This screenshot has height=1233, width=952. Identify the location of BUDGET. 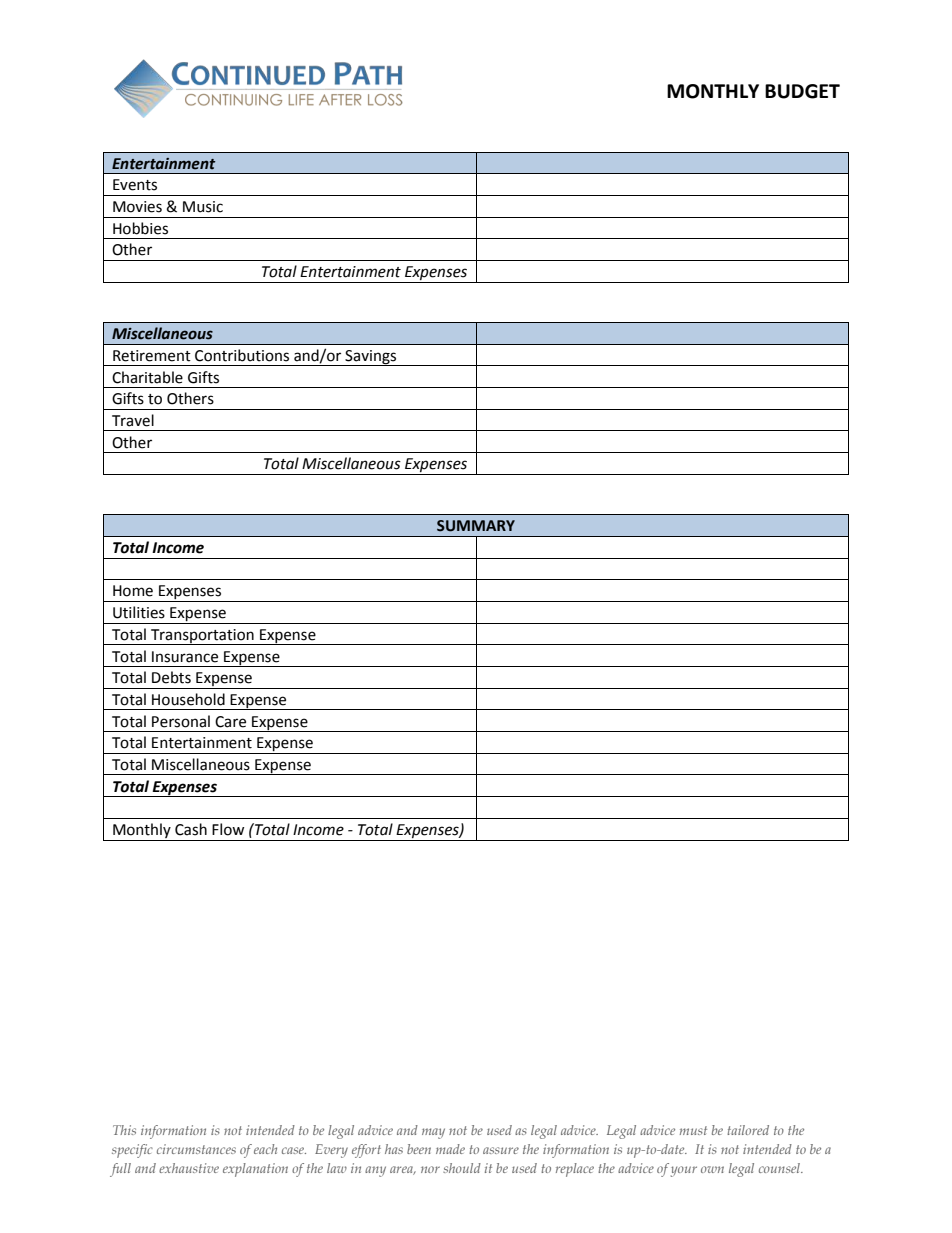
(802, 91).
